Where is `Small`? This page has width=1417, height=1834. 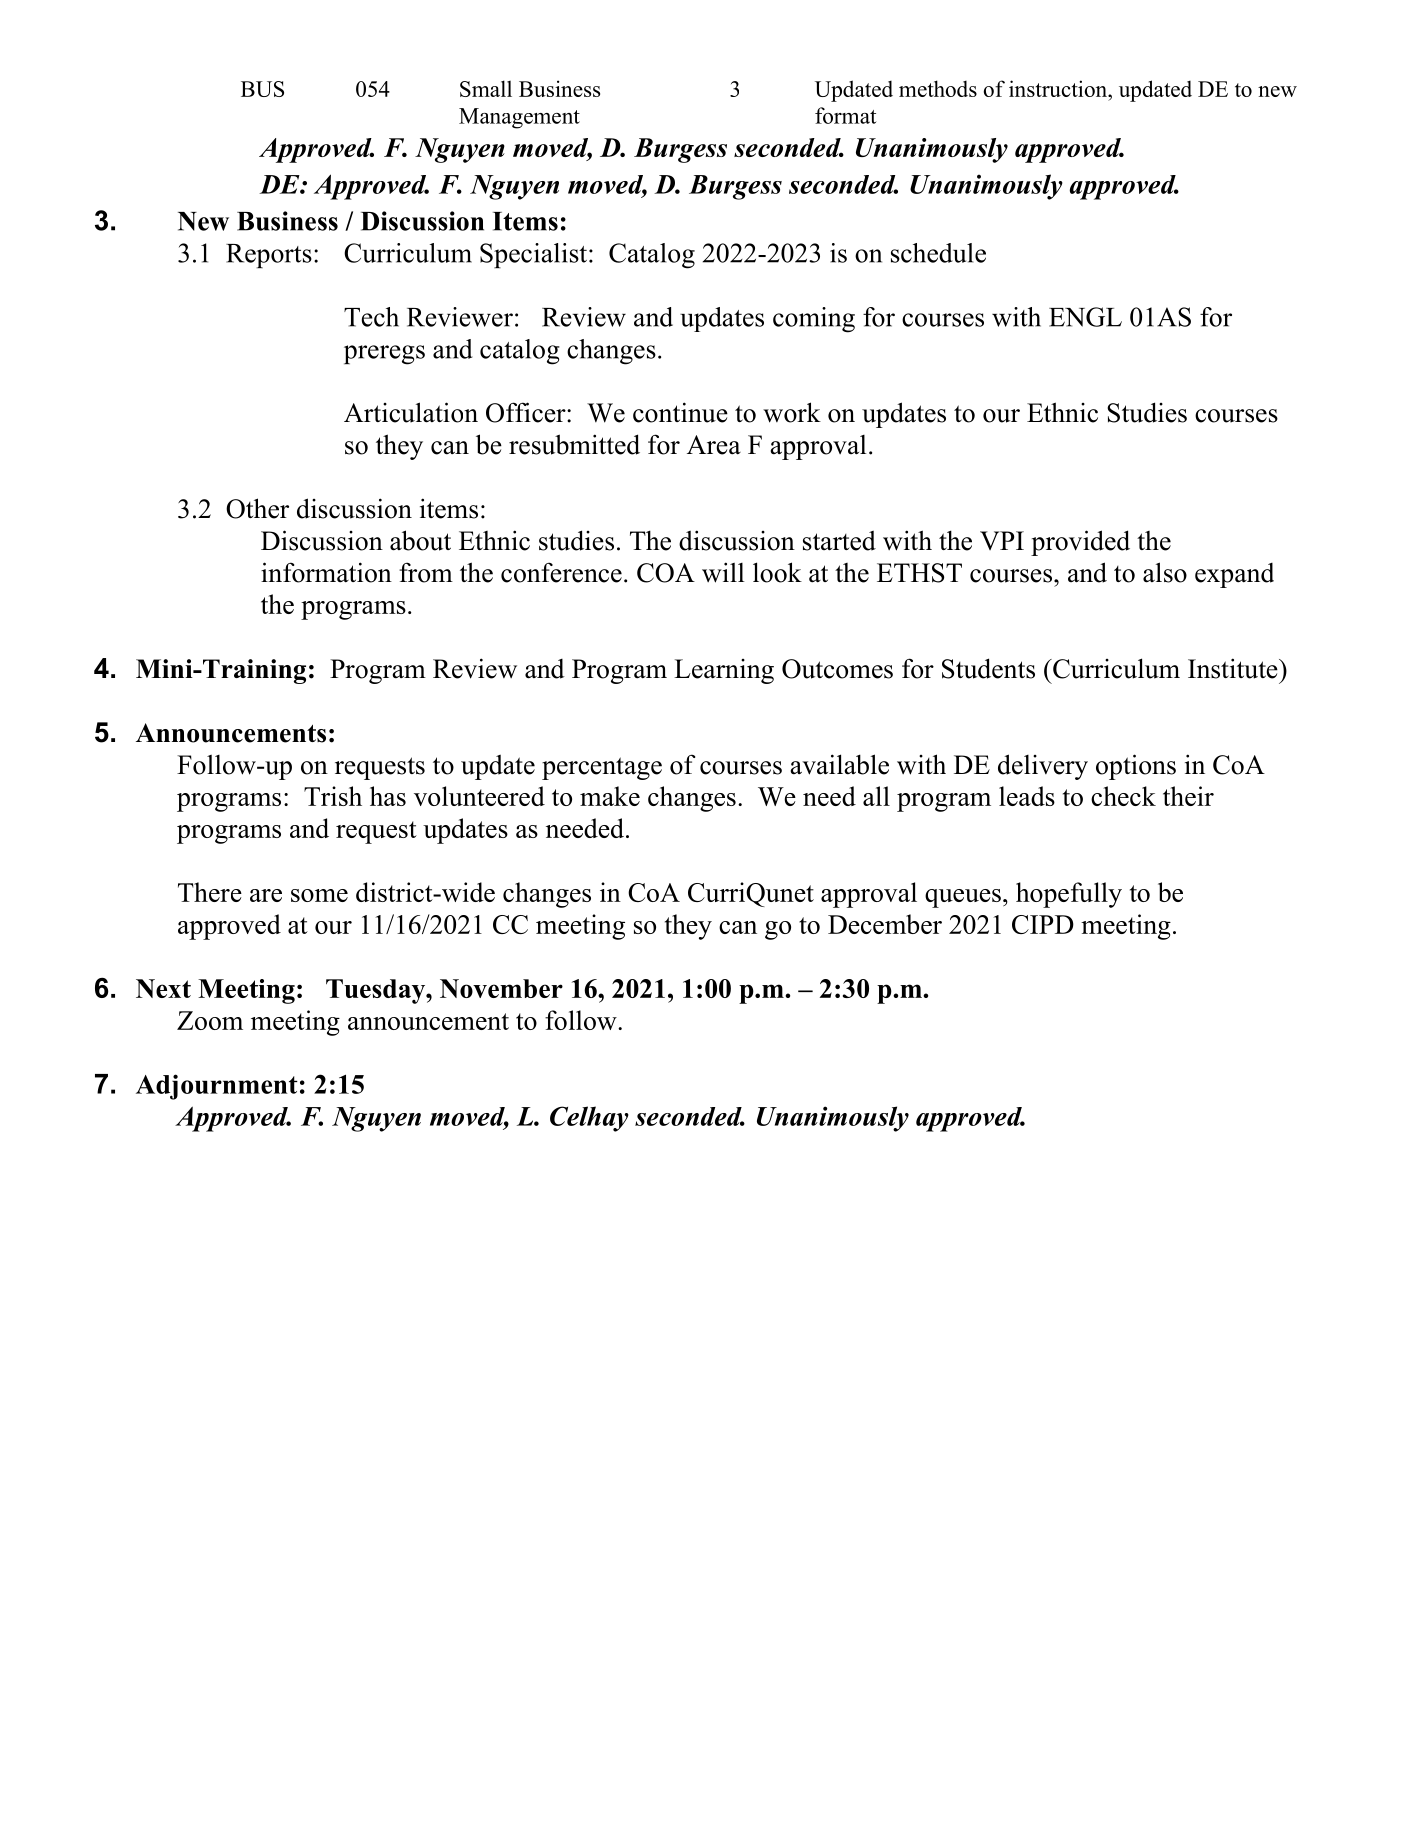 Small is located at coordinates (486, 88).
